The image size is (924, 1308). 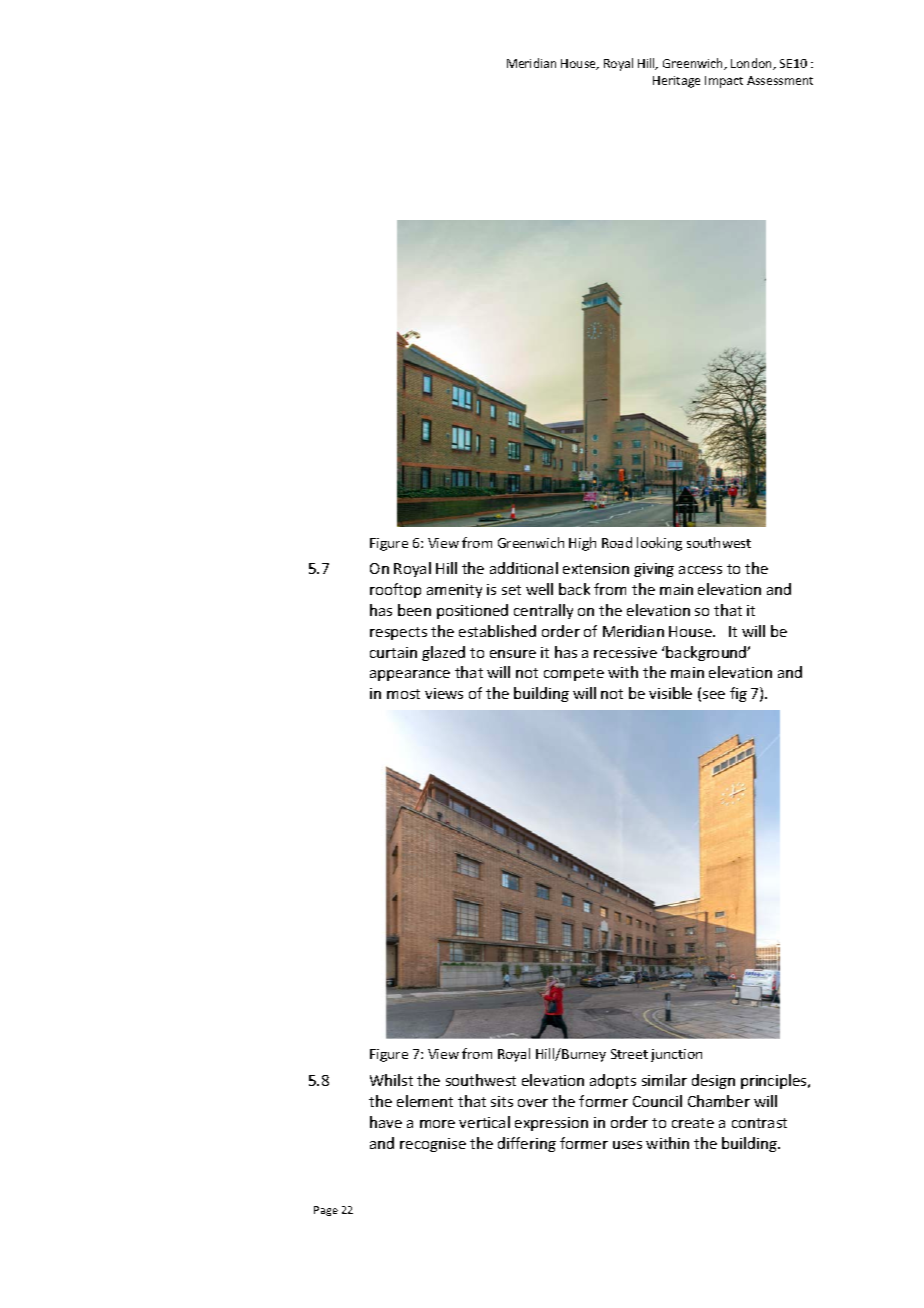 I want to click on been, so click(x=414, y=610).
